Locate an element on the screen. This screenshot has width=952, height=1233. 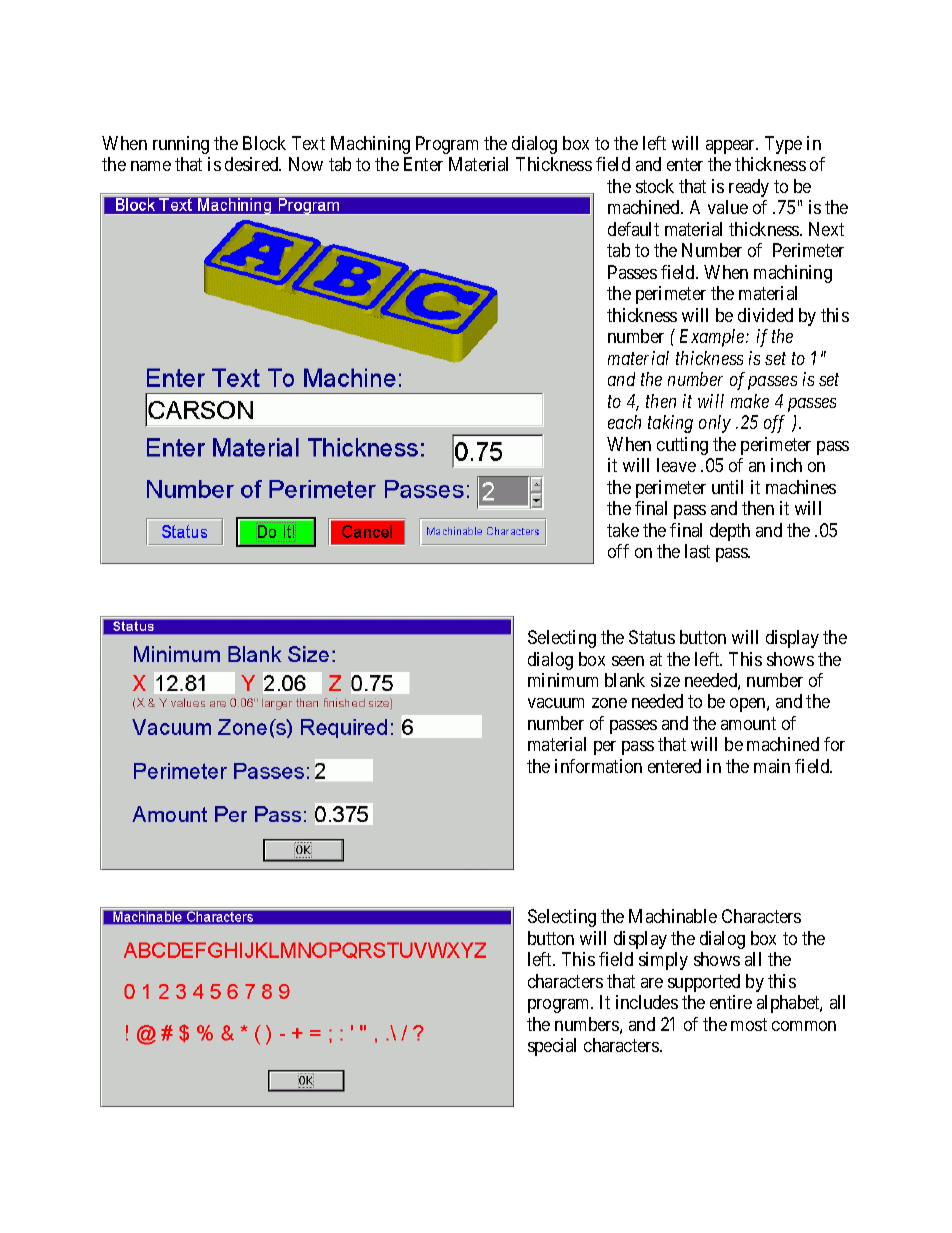
desired is located at coordinates (253, 164).
